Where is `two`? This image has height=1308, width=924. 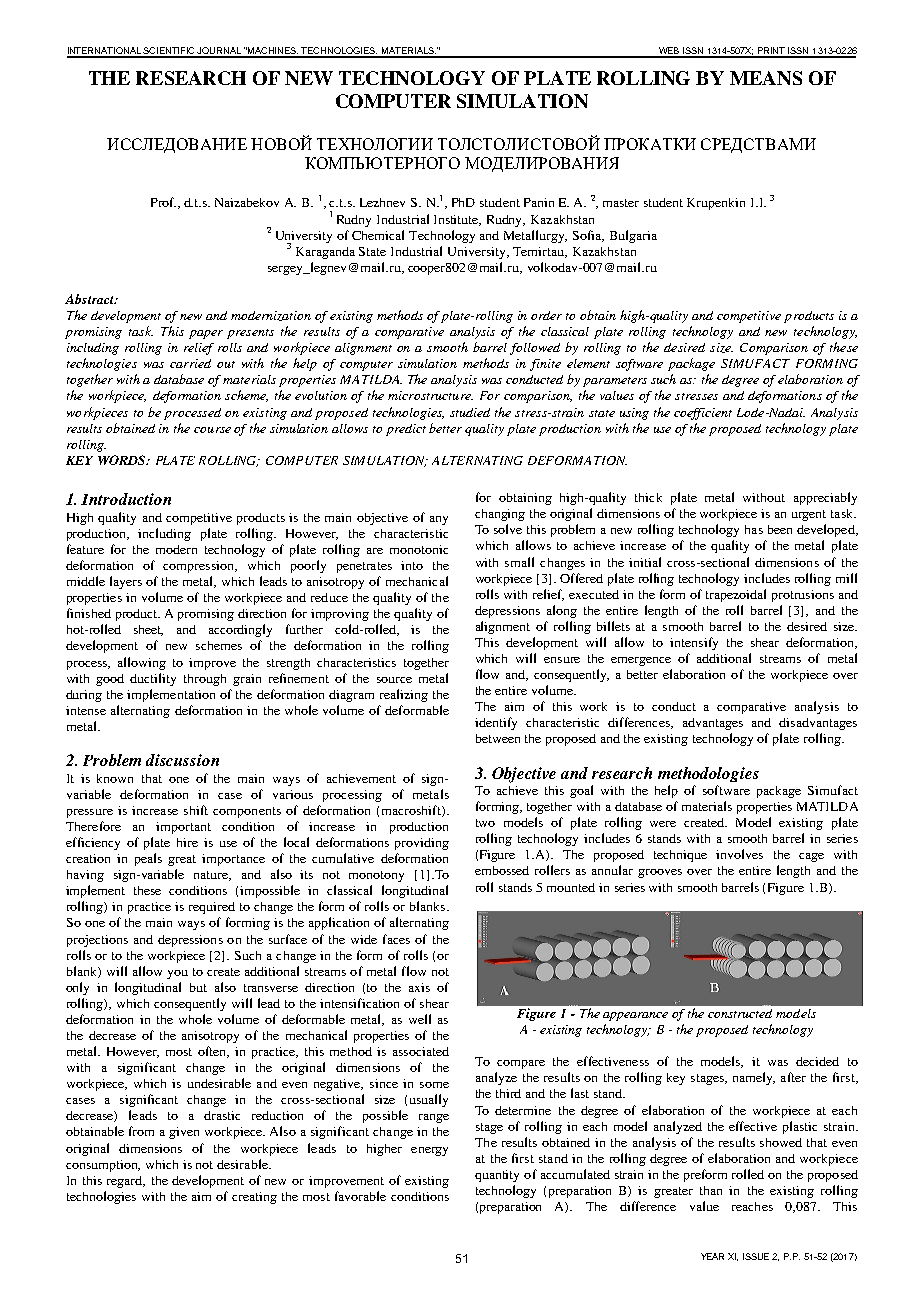 two is located at coordinates (485, 823).
